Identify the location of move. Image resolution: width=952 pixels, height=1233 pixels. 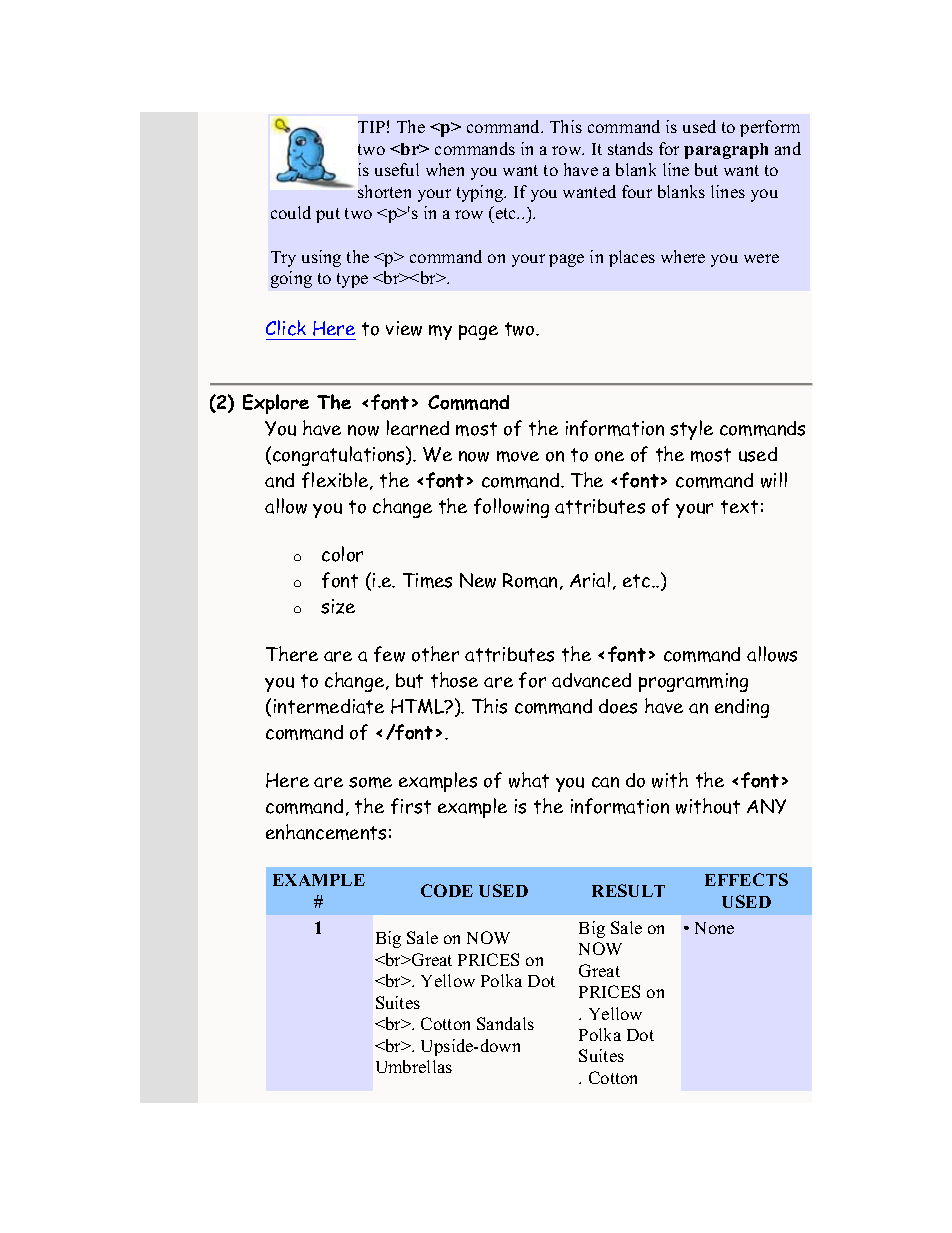
(518, 456).
